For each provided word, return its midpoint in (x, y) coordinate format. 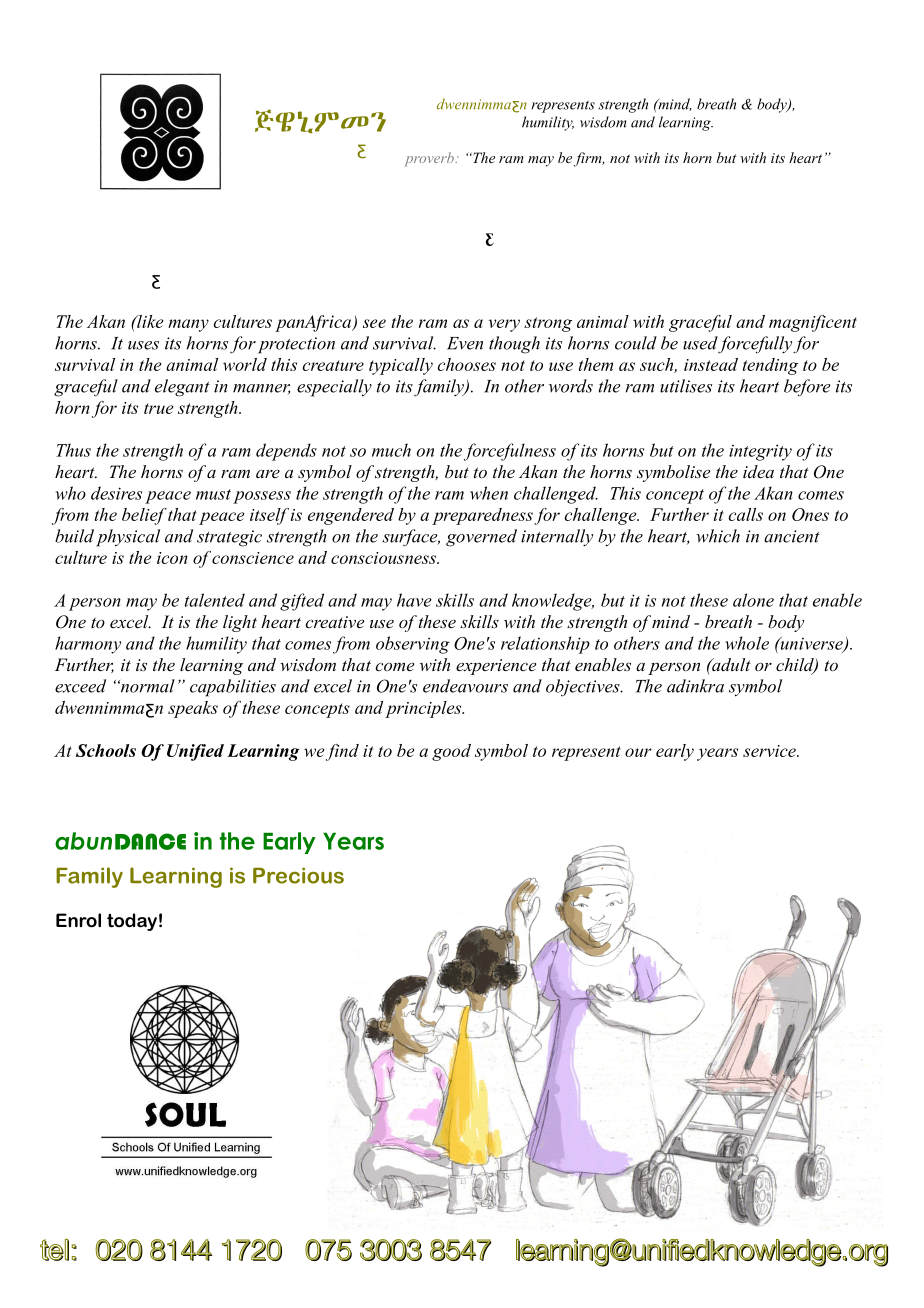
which (718, 536)
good (451, 752)
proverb (430, 159)
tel (54, 1250)
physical (128, 538)
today (132, 922)
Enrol (78, 920)
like (149, 321)
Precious (298, 875)
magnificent (813, 323)
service (770, 751)
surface (411, 538)
